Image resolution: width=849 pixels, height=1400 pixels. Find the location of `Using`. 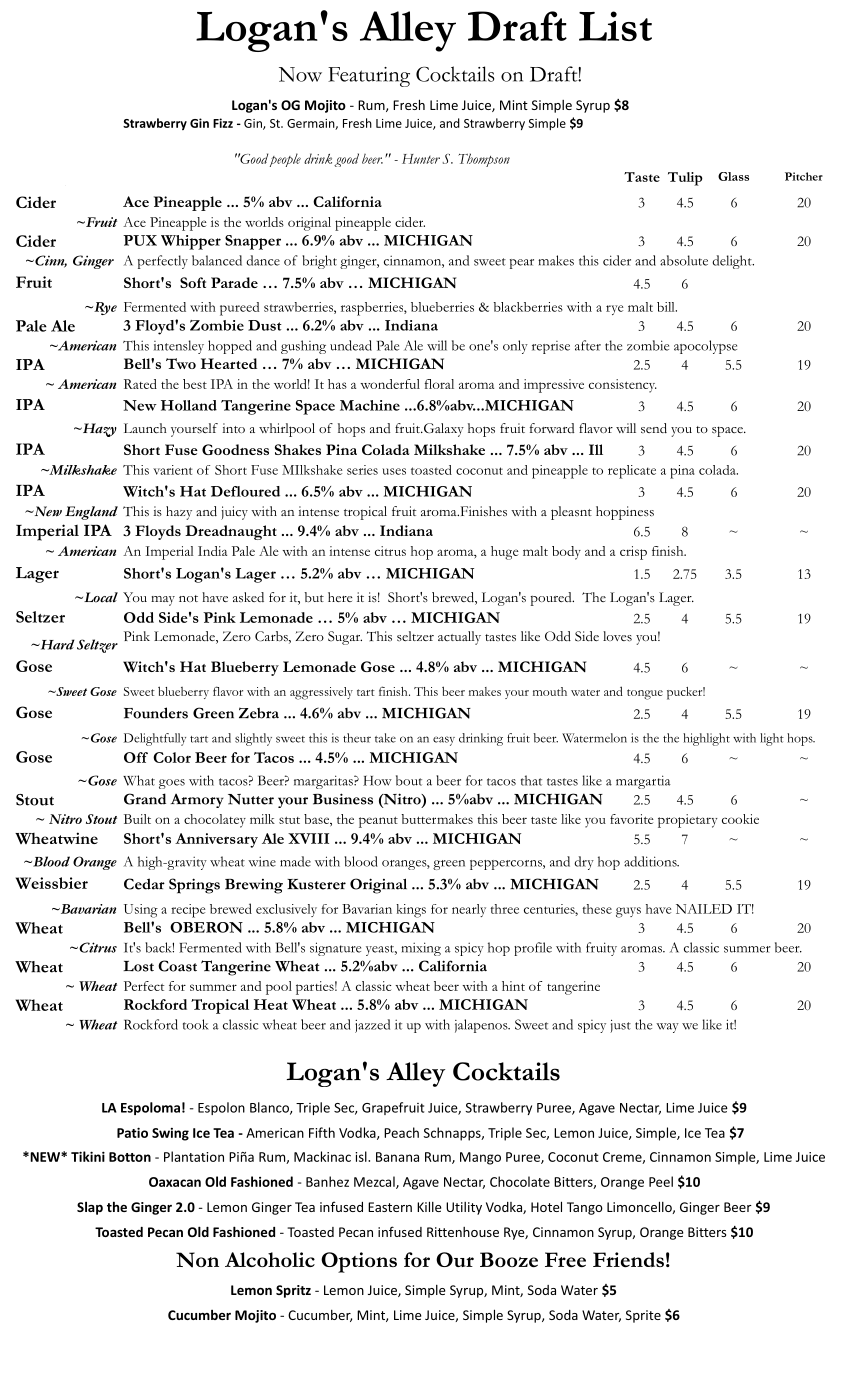

Using is located at coordinates (141, 911).
